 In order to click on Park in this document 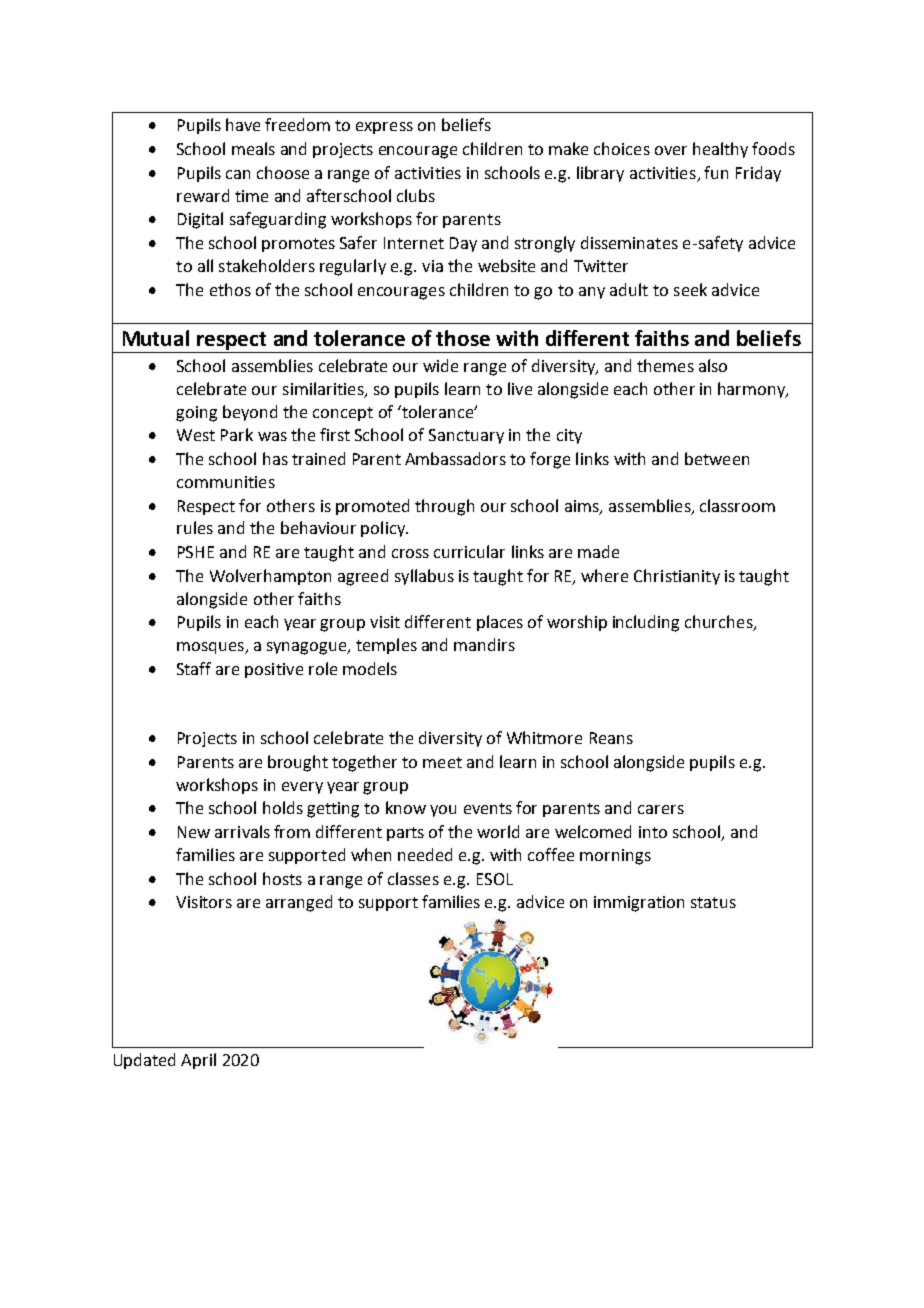, I will do `click(237, 434)`.
